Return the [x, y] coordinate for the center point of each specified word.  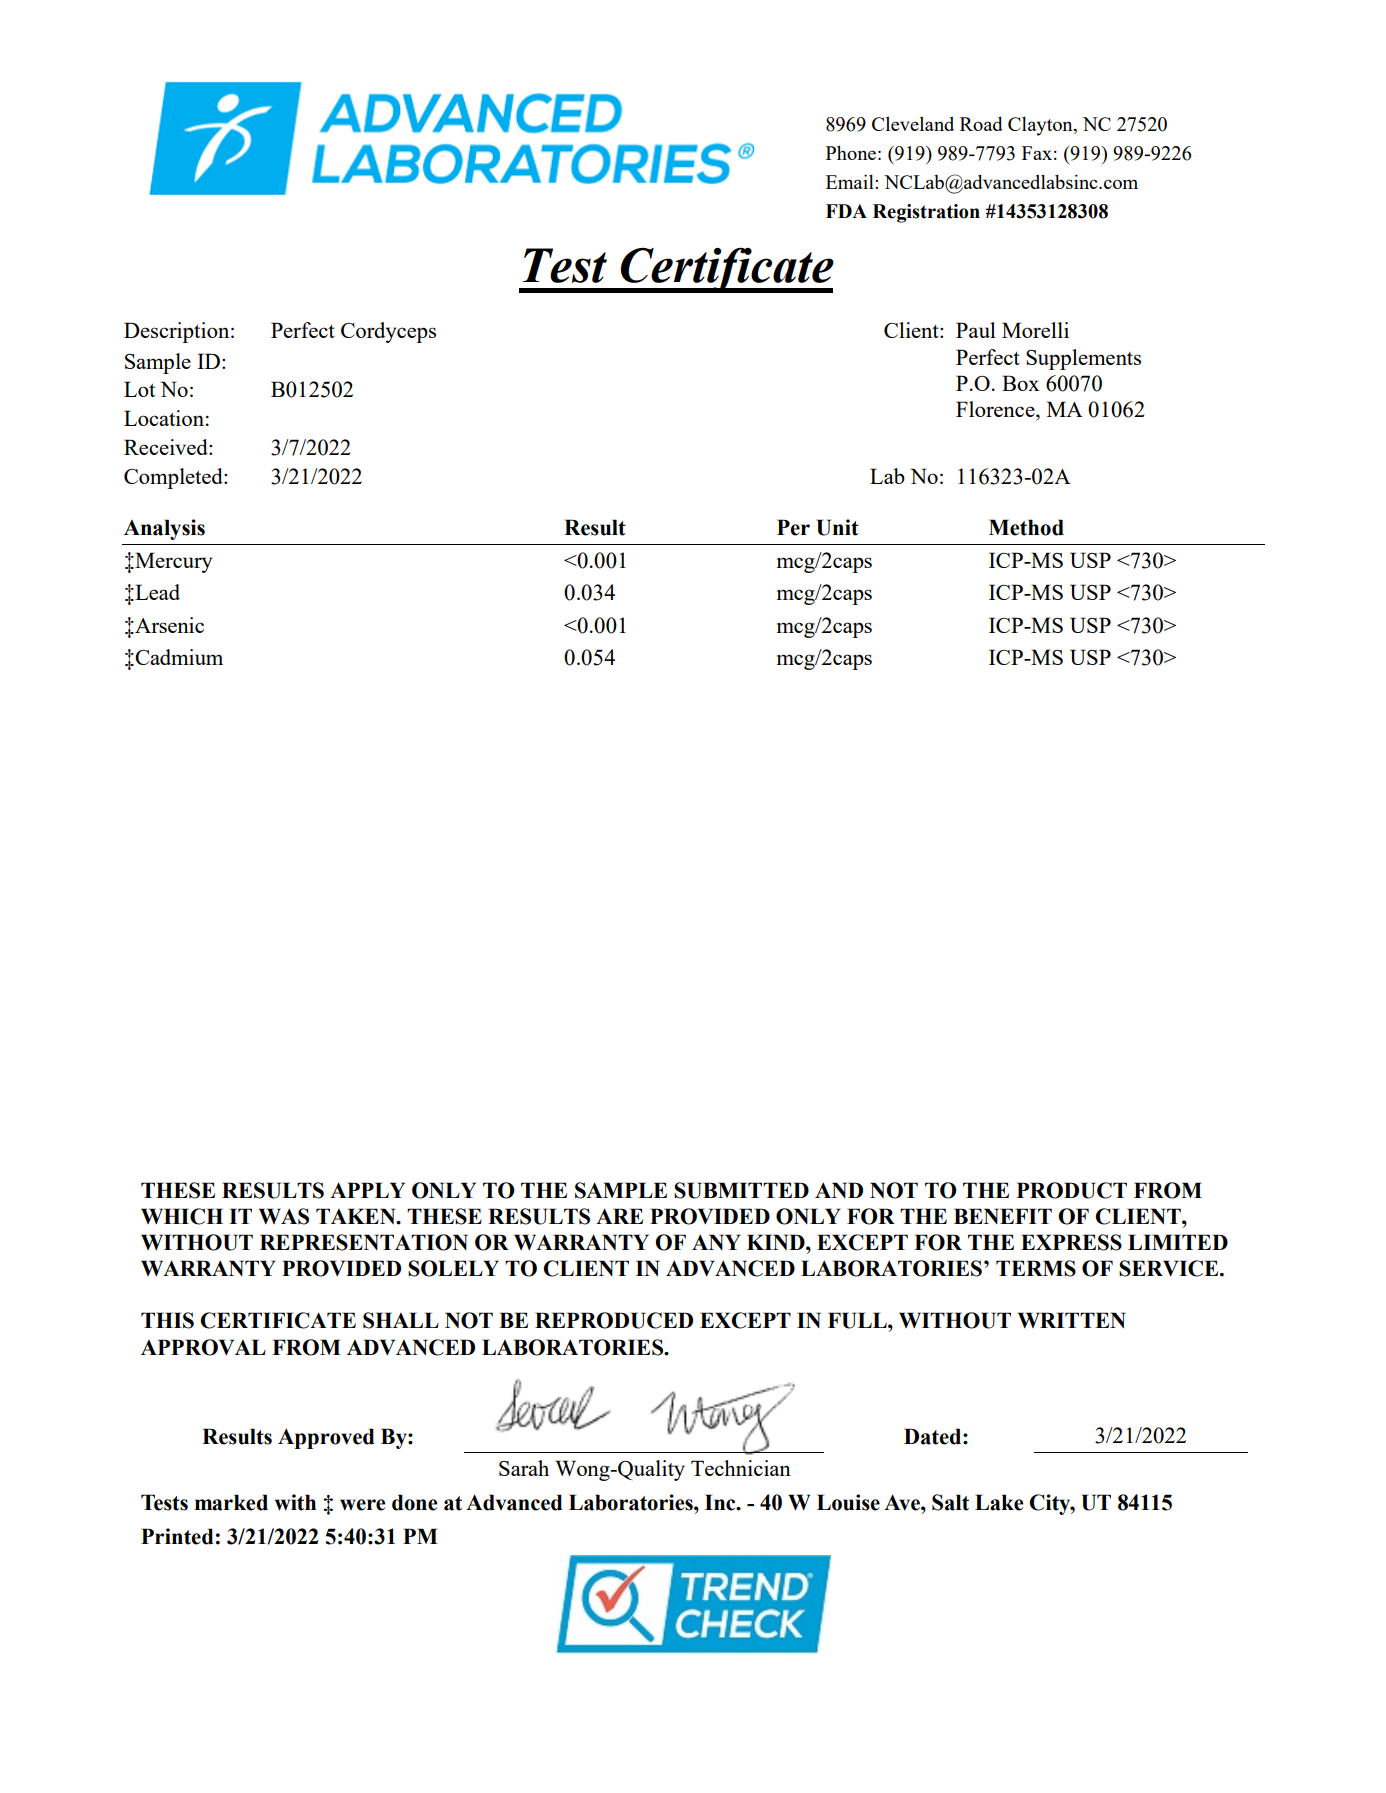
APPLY [367, 1190]
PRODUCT [1072, 1190]
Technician [741, 1468]
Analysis [164, 529]
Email [851, 181]
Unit [838, 527]
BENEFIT [1003, 1216]
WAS [284, 1216]
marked [231, 1502]
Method [1026, 527]
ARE [619, 1216]
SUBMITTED [741, 1190]
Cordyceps [388, 332]
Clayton [1041, 126]
